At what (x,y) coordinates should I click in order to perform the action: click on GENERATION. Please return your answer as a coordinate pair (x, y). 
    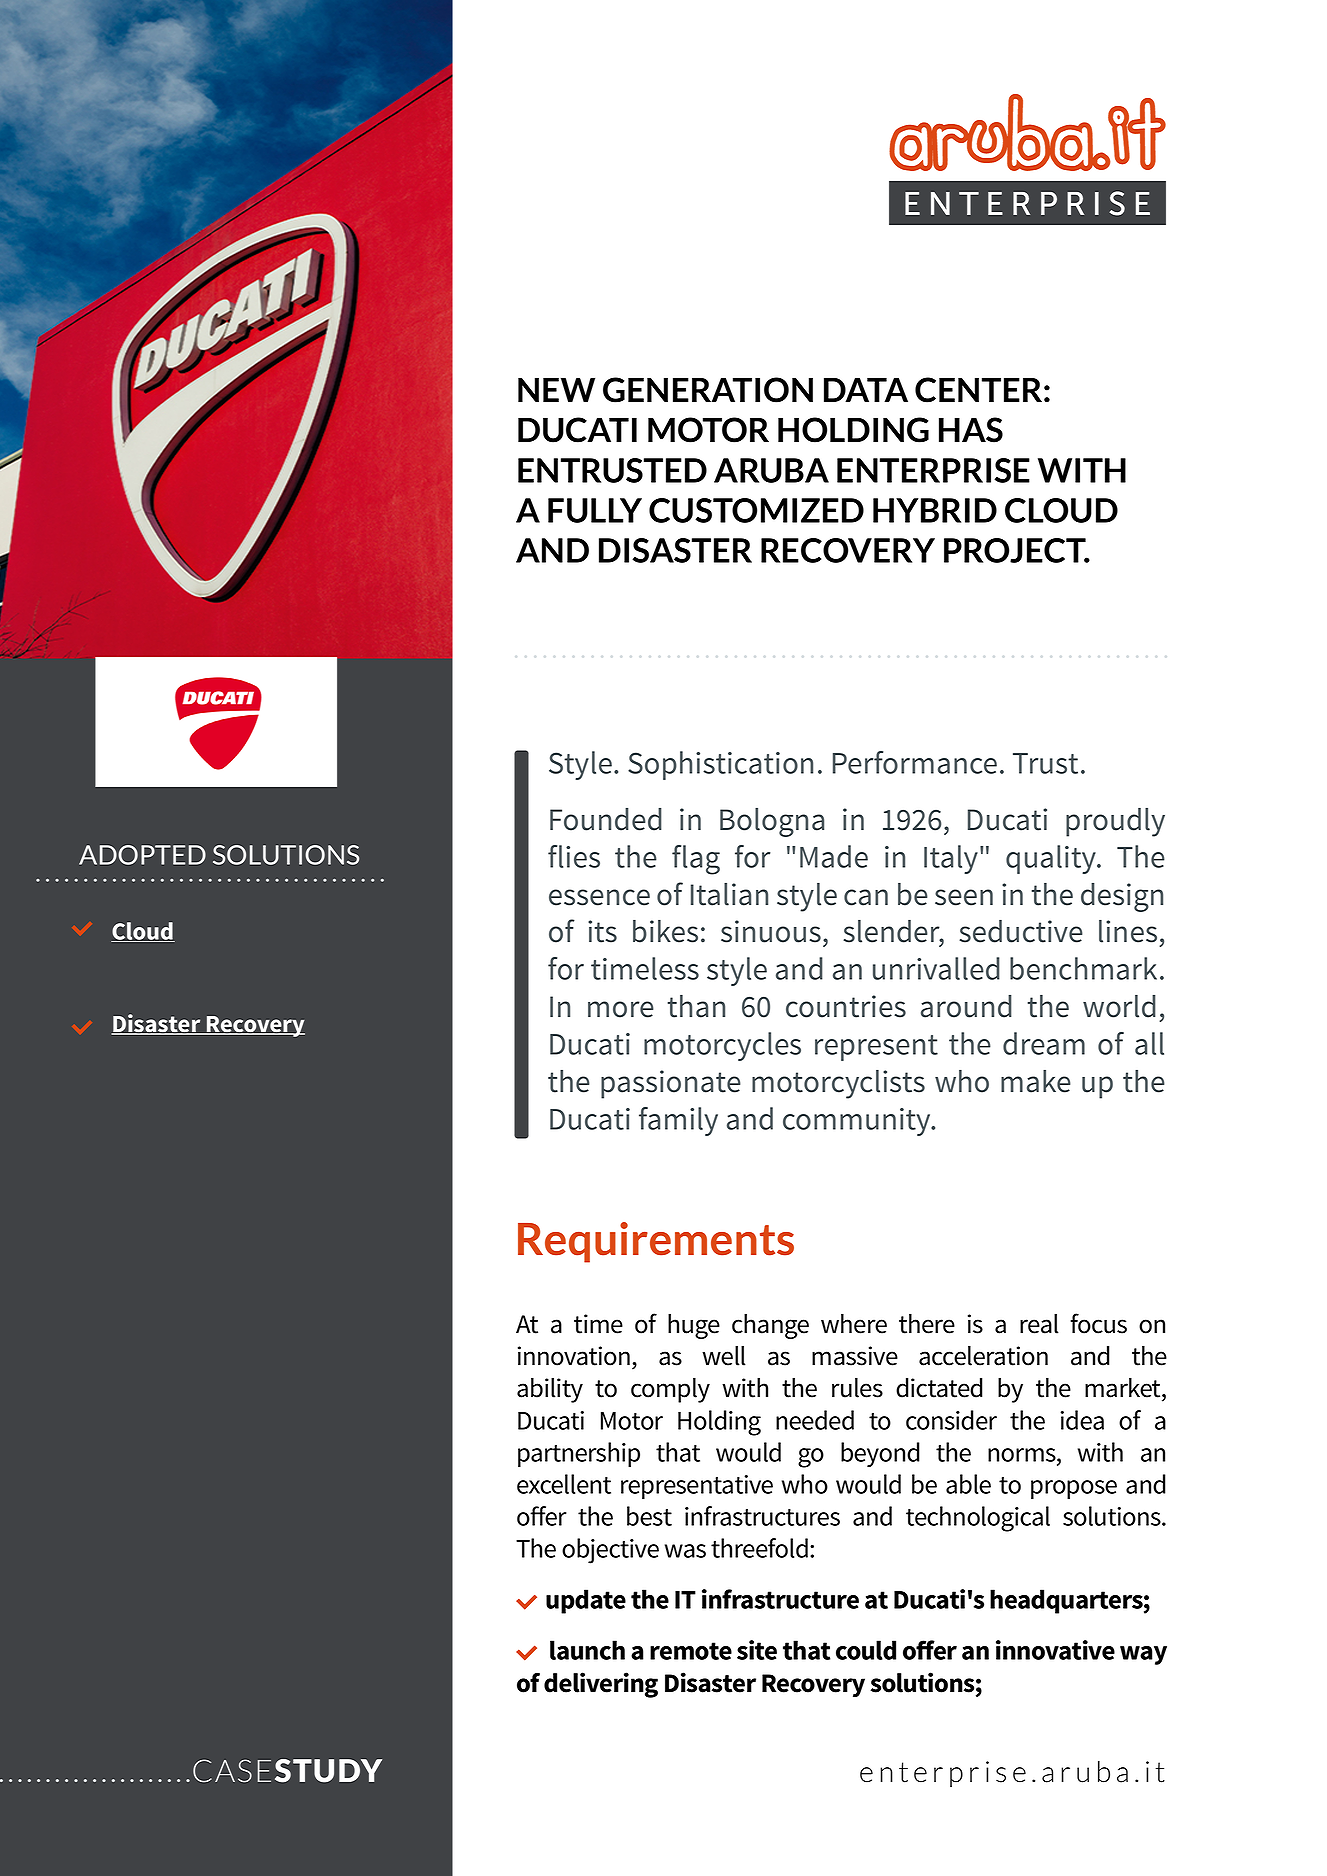
    Looking at the image, I should click on (708, 390).
